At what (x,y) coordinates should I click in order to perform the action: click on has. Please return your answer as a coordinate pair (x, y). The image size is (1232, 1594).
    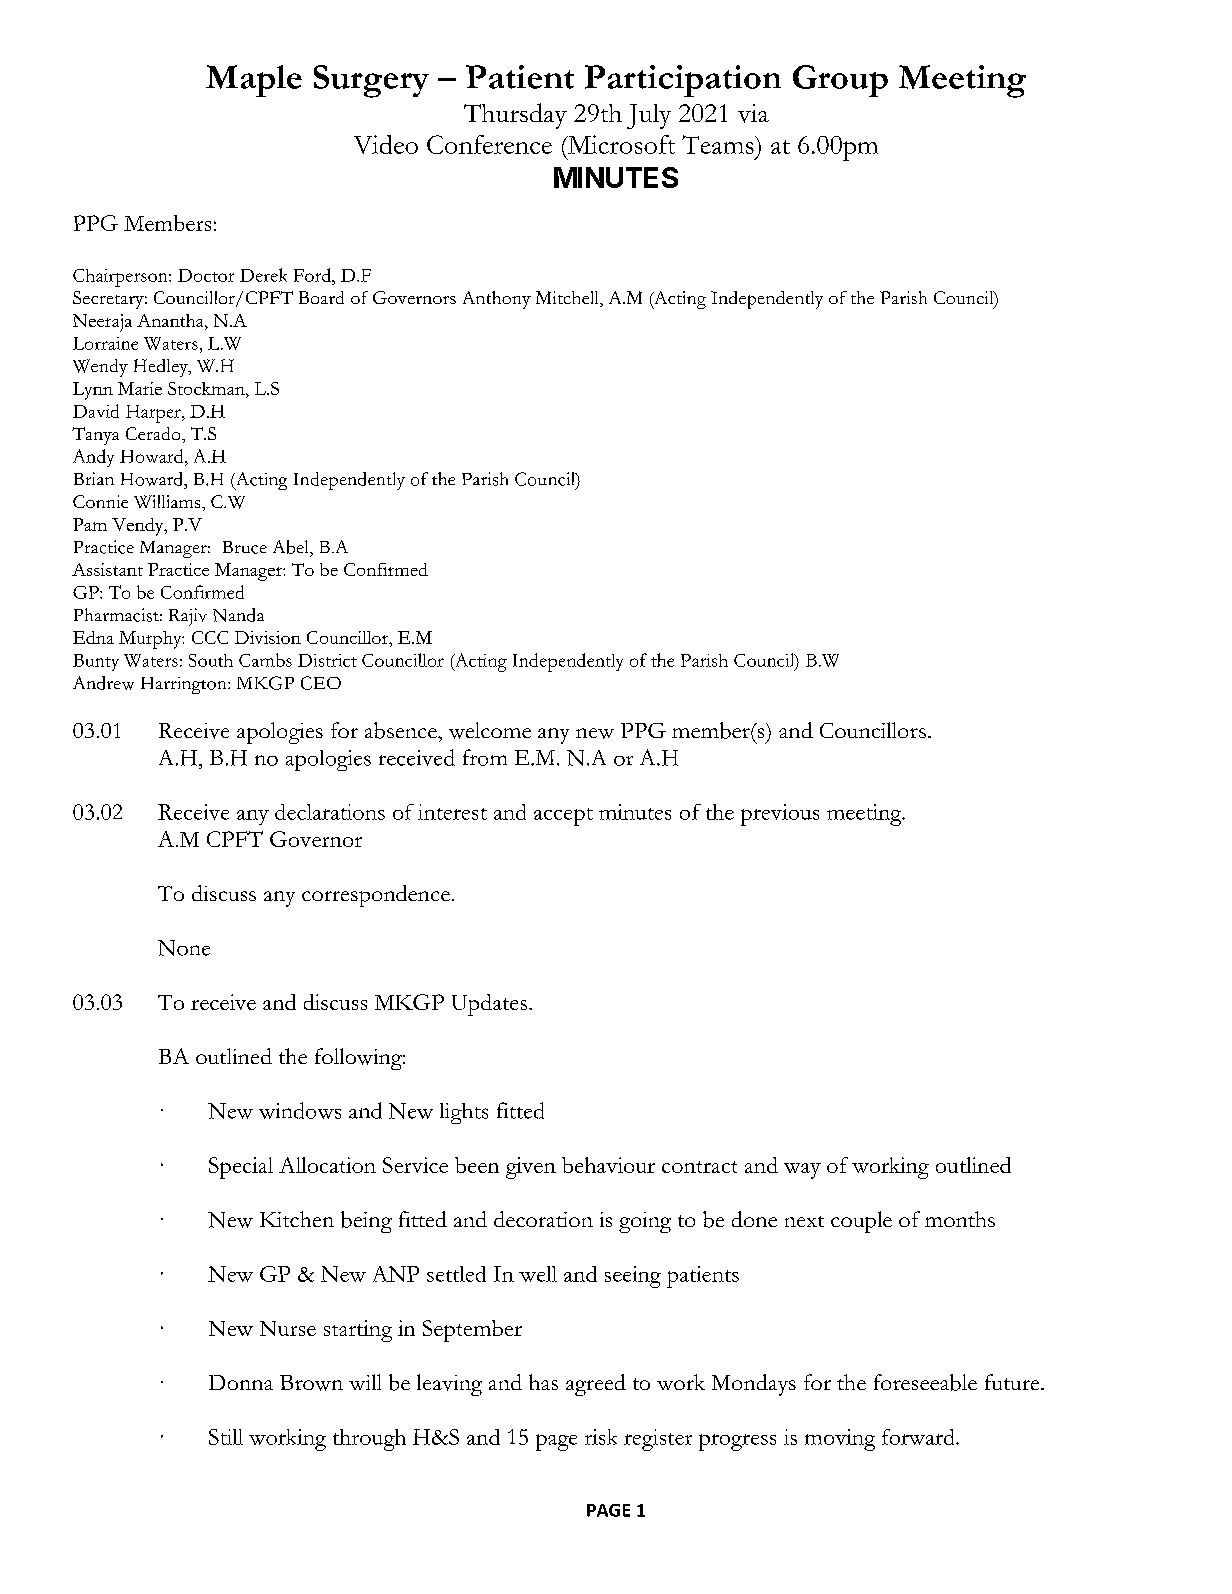
    Looking at the image, I should click on (543, 1382).
